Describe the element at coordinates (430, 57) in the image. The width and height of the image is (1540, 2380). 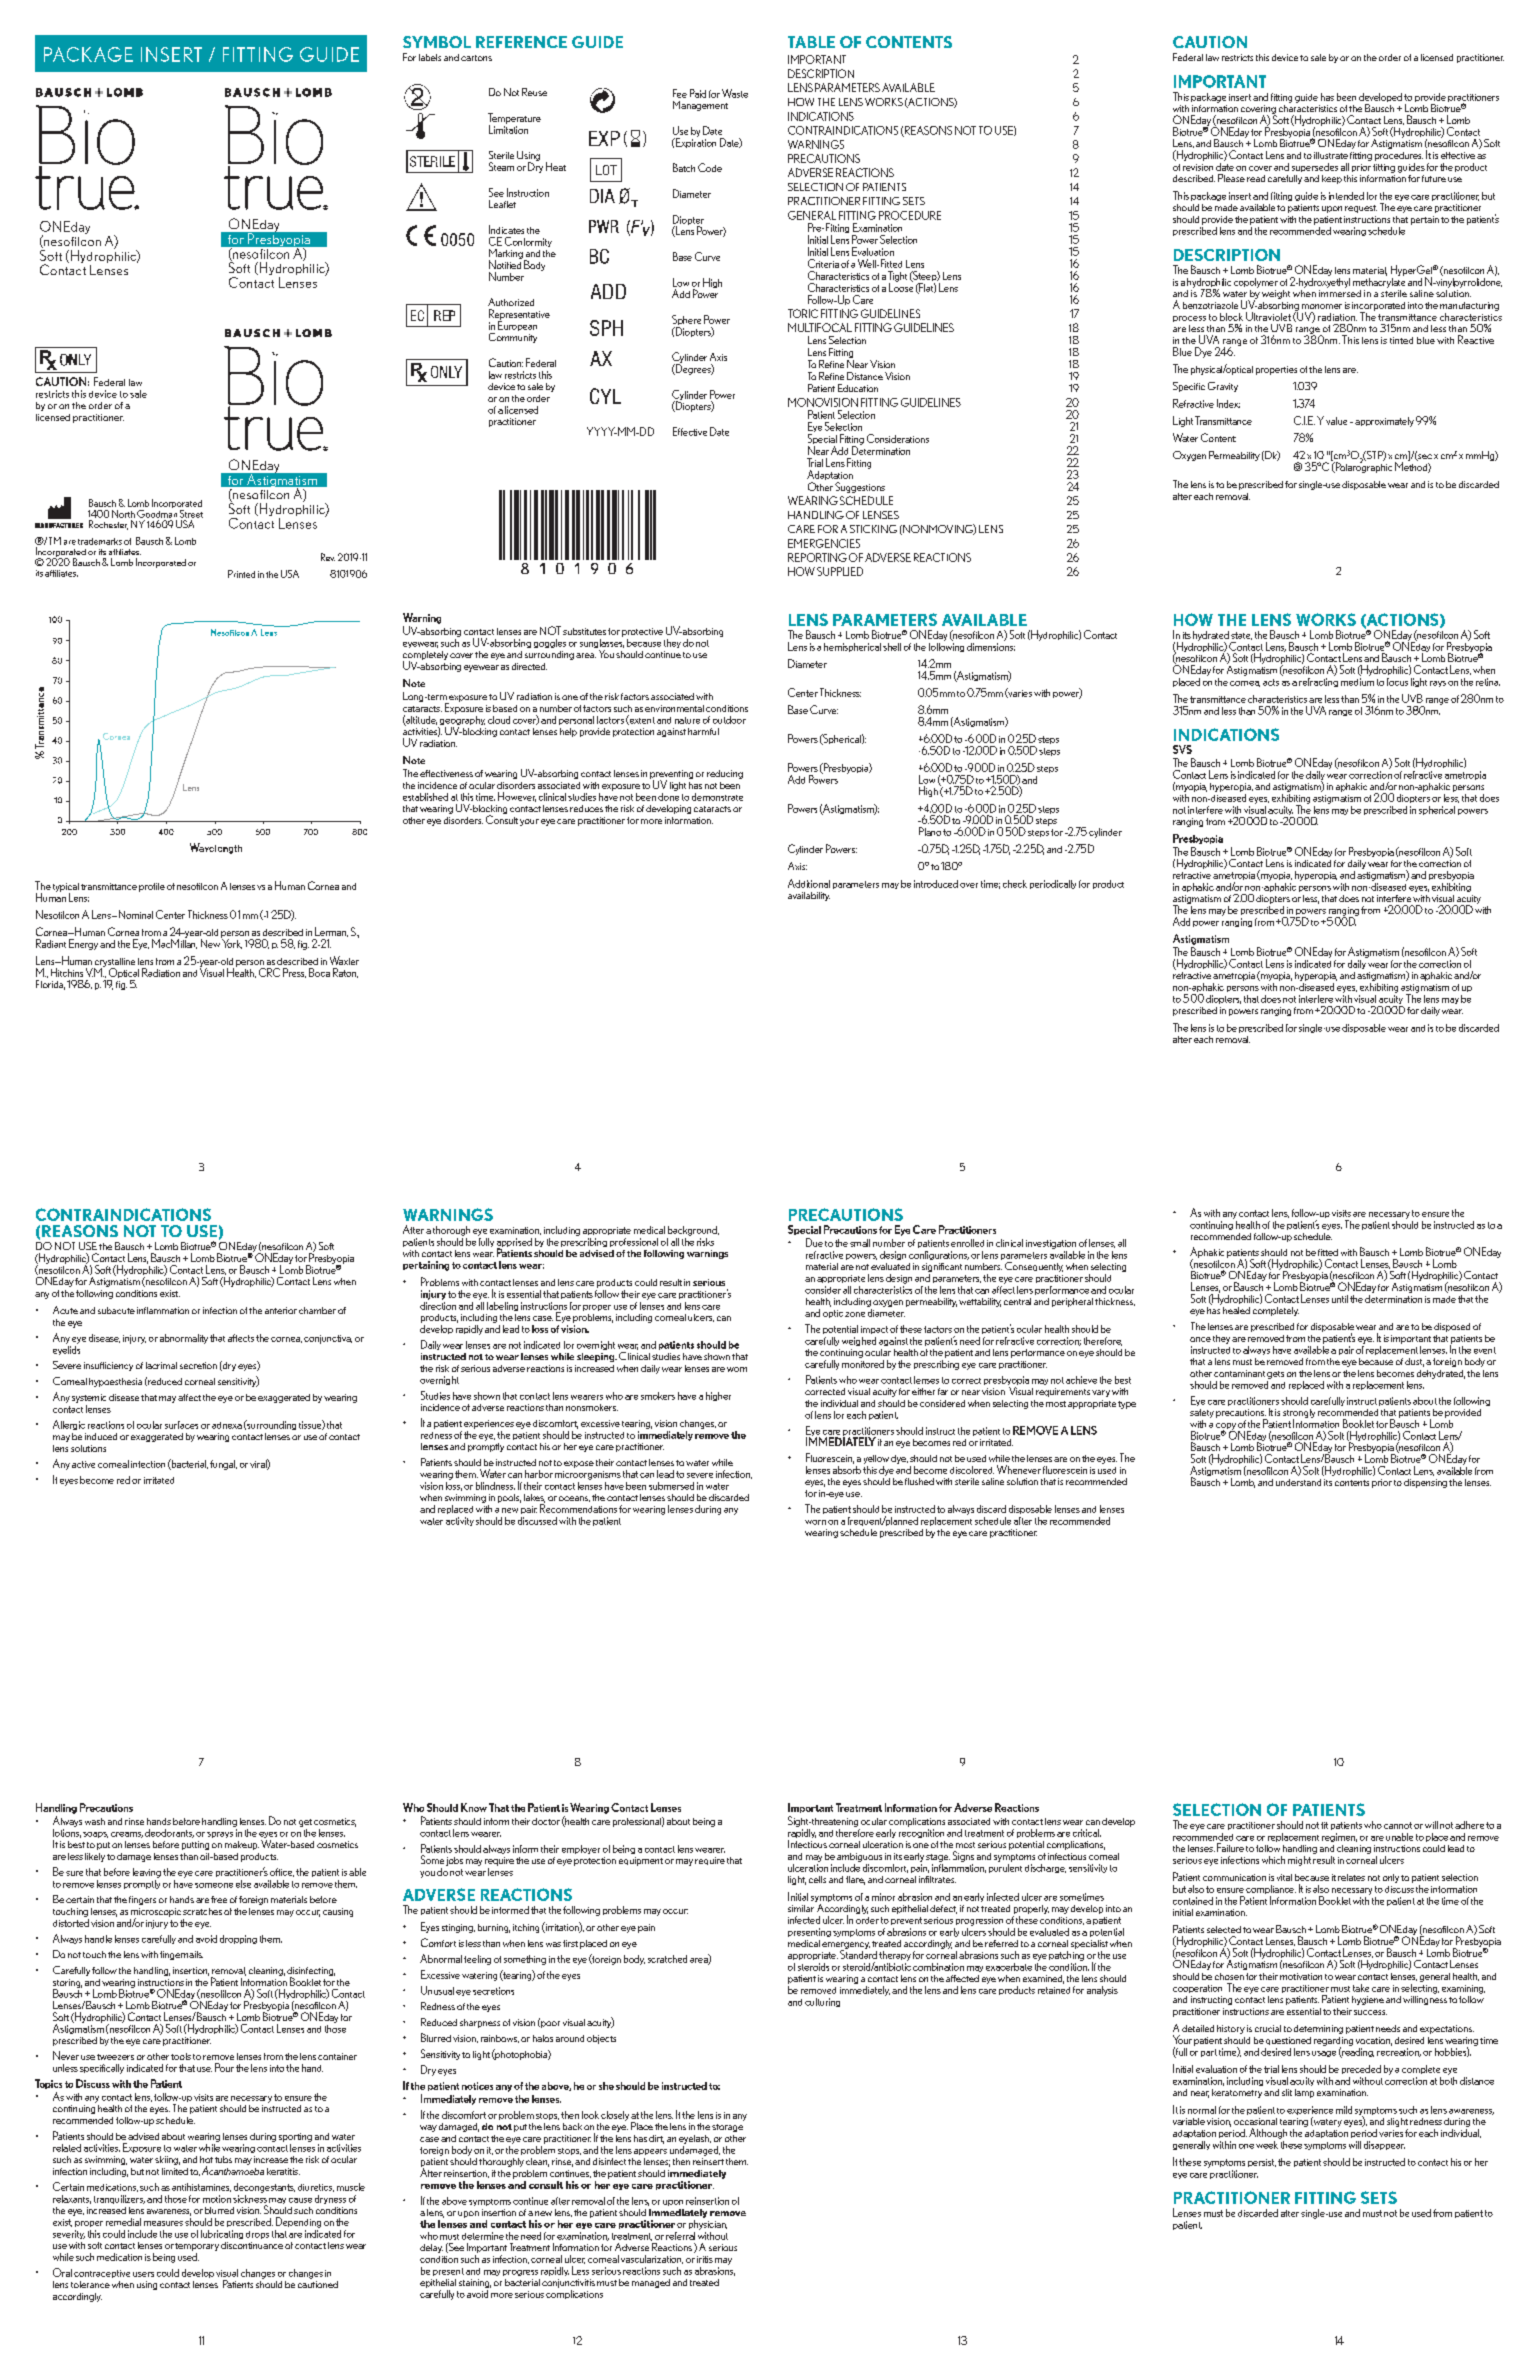
I see `labels` at that location.
